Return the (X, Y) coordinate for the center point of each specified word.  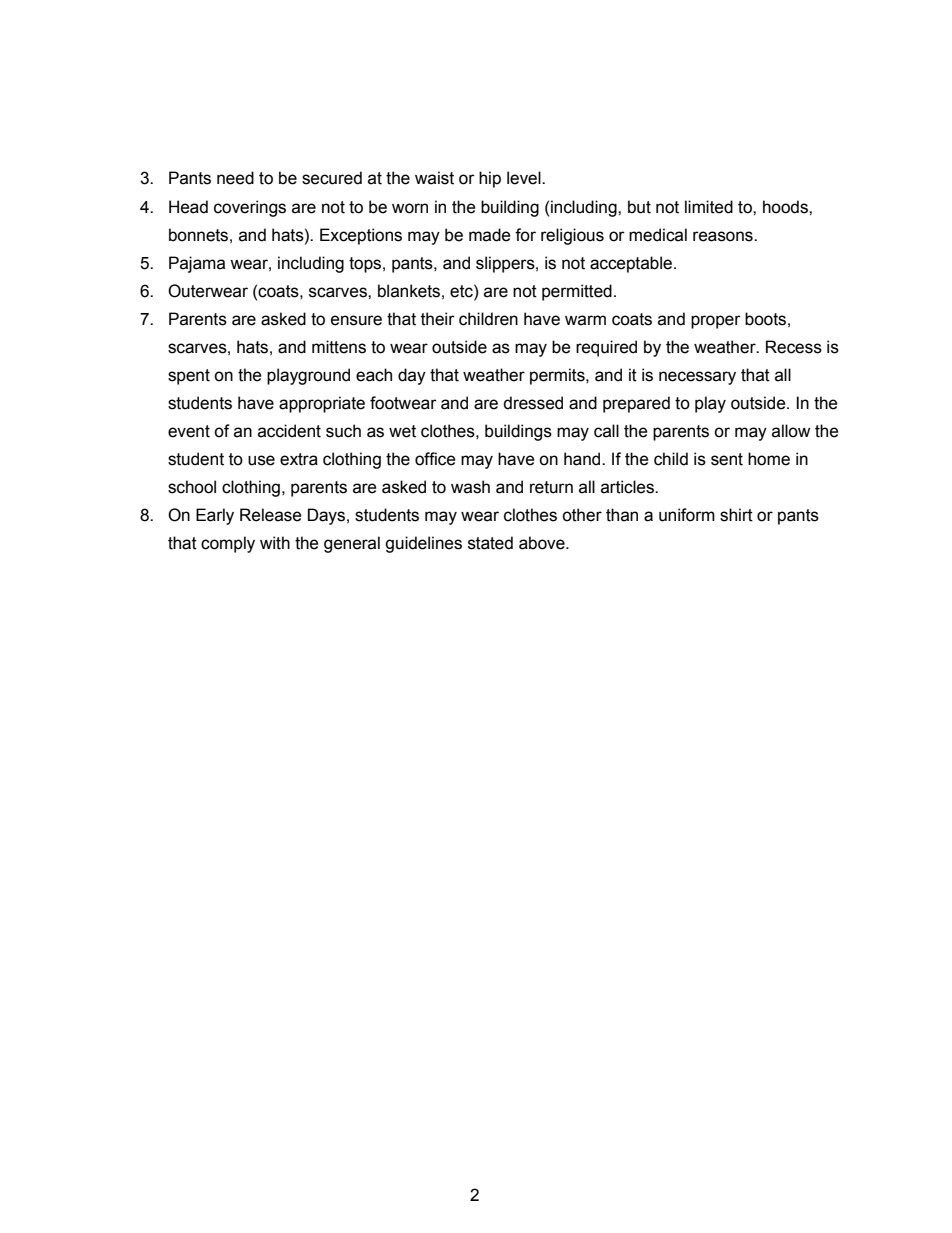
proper (716, 322)
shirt (736, 515)
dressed (533, 403)
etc (462, 291)
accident (289, 431)
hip (490, 179)
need (235, 178)
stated (490, 543)
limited (709, 207)
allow (791, 431)
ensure (356, 320)
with (275, 543)
